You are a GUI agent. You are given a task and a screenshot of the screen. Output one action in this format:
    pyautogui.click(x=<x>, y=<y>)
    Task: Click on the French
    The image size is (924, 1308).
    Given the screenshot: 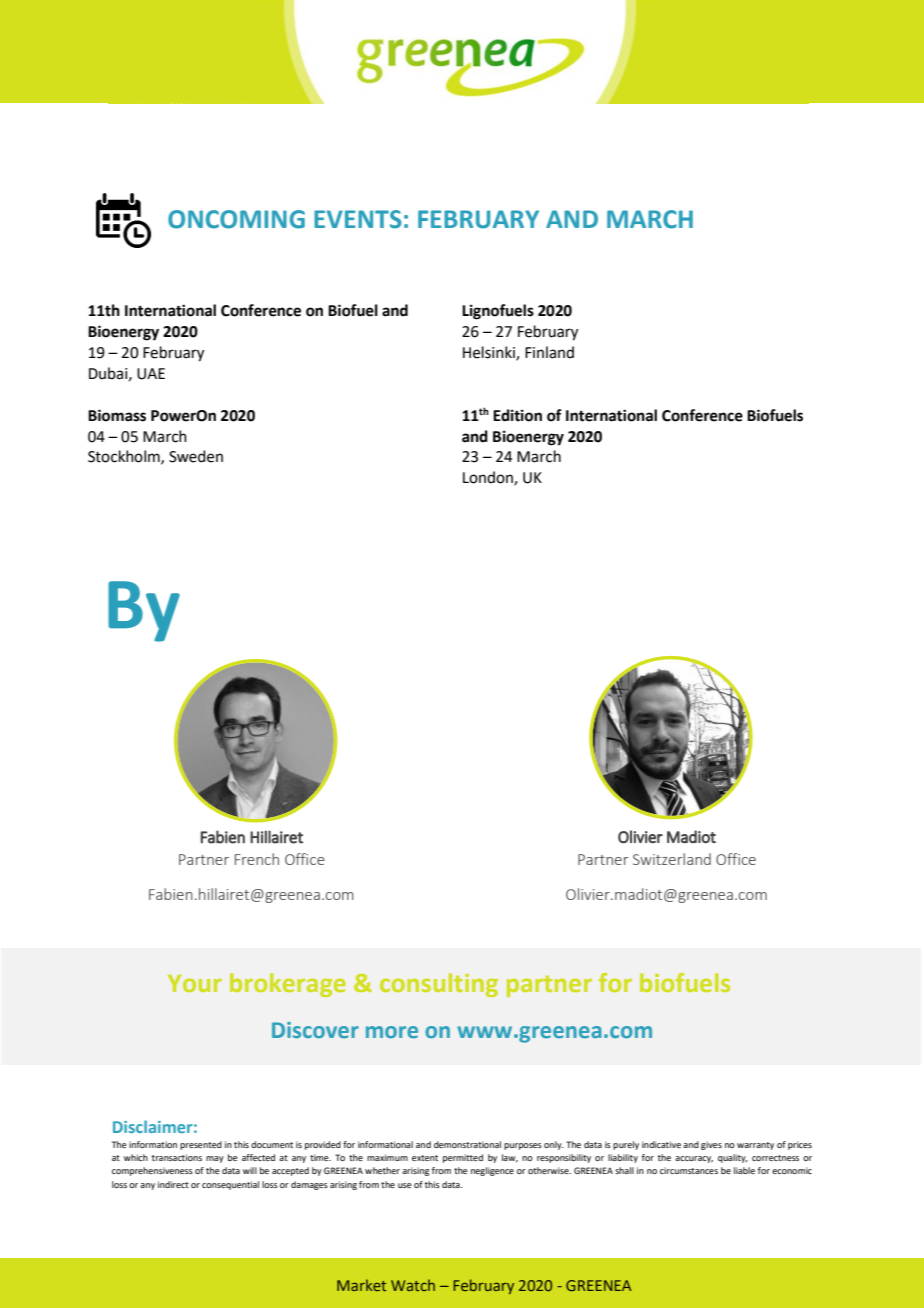 What is the action you would take?
    pyautogui.click(x=257, y=859)
